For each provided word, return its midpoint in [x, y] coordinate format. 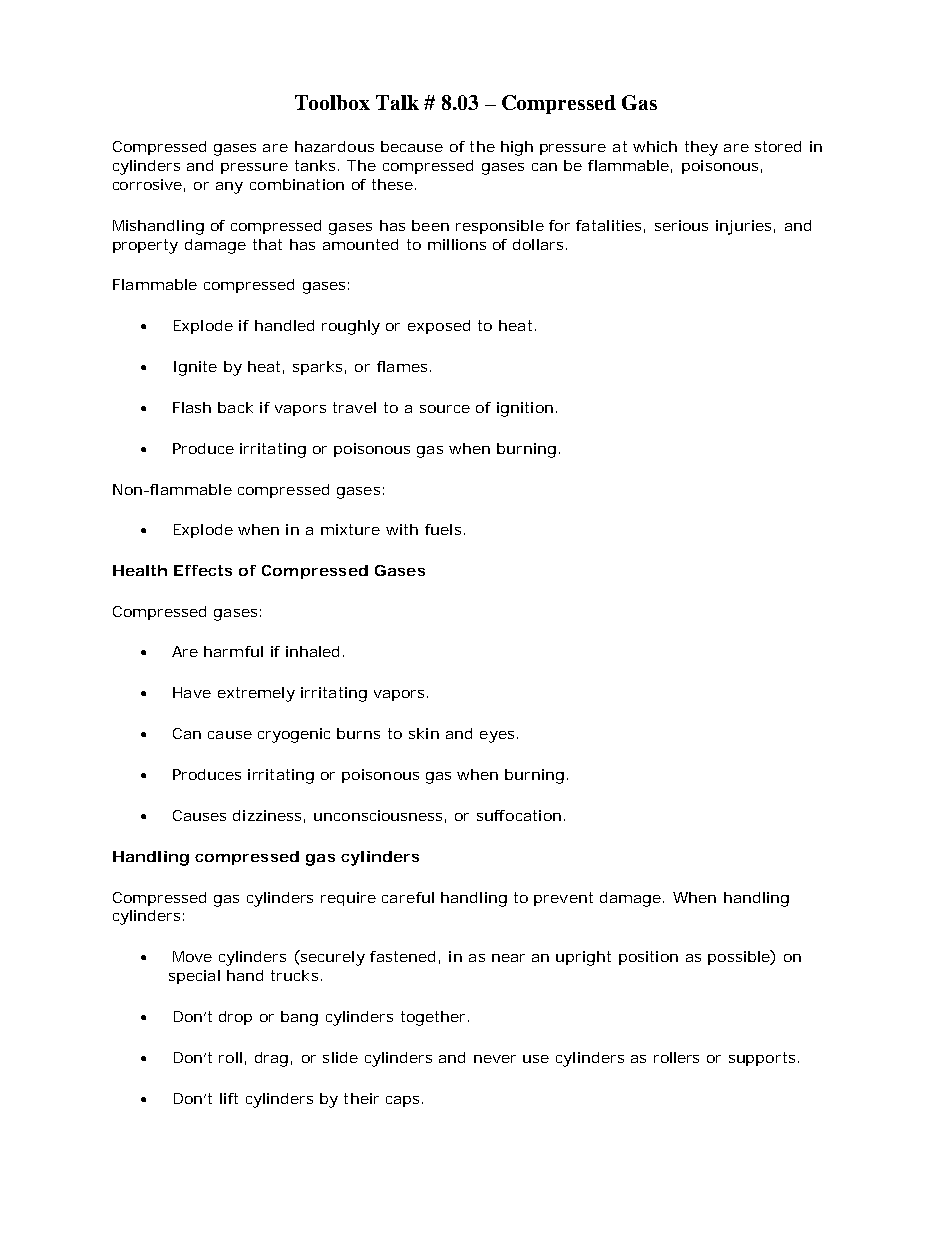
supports [762, 1059]
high [517, 148]
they [701, 148]
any [229, 188]
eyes [497, 737]
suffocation [519, 815]
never [495, 1059]
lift [229, 1098]
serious [681, 225]
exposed [439, 327]
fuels [443, 529]
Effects [203, 570]
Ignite [195, 368]
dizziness [267, 815]
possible [739, 957]
